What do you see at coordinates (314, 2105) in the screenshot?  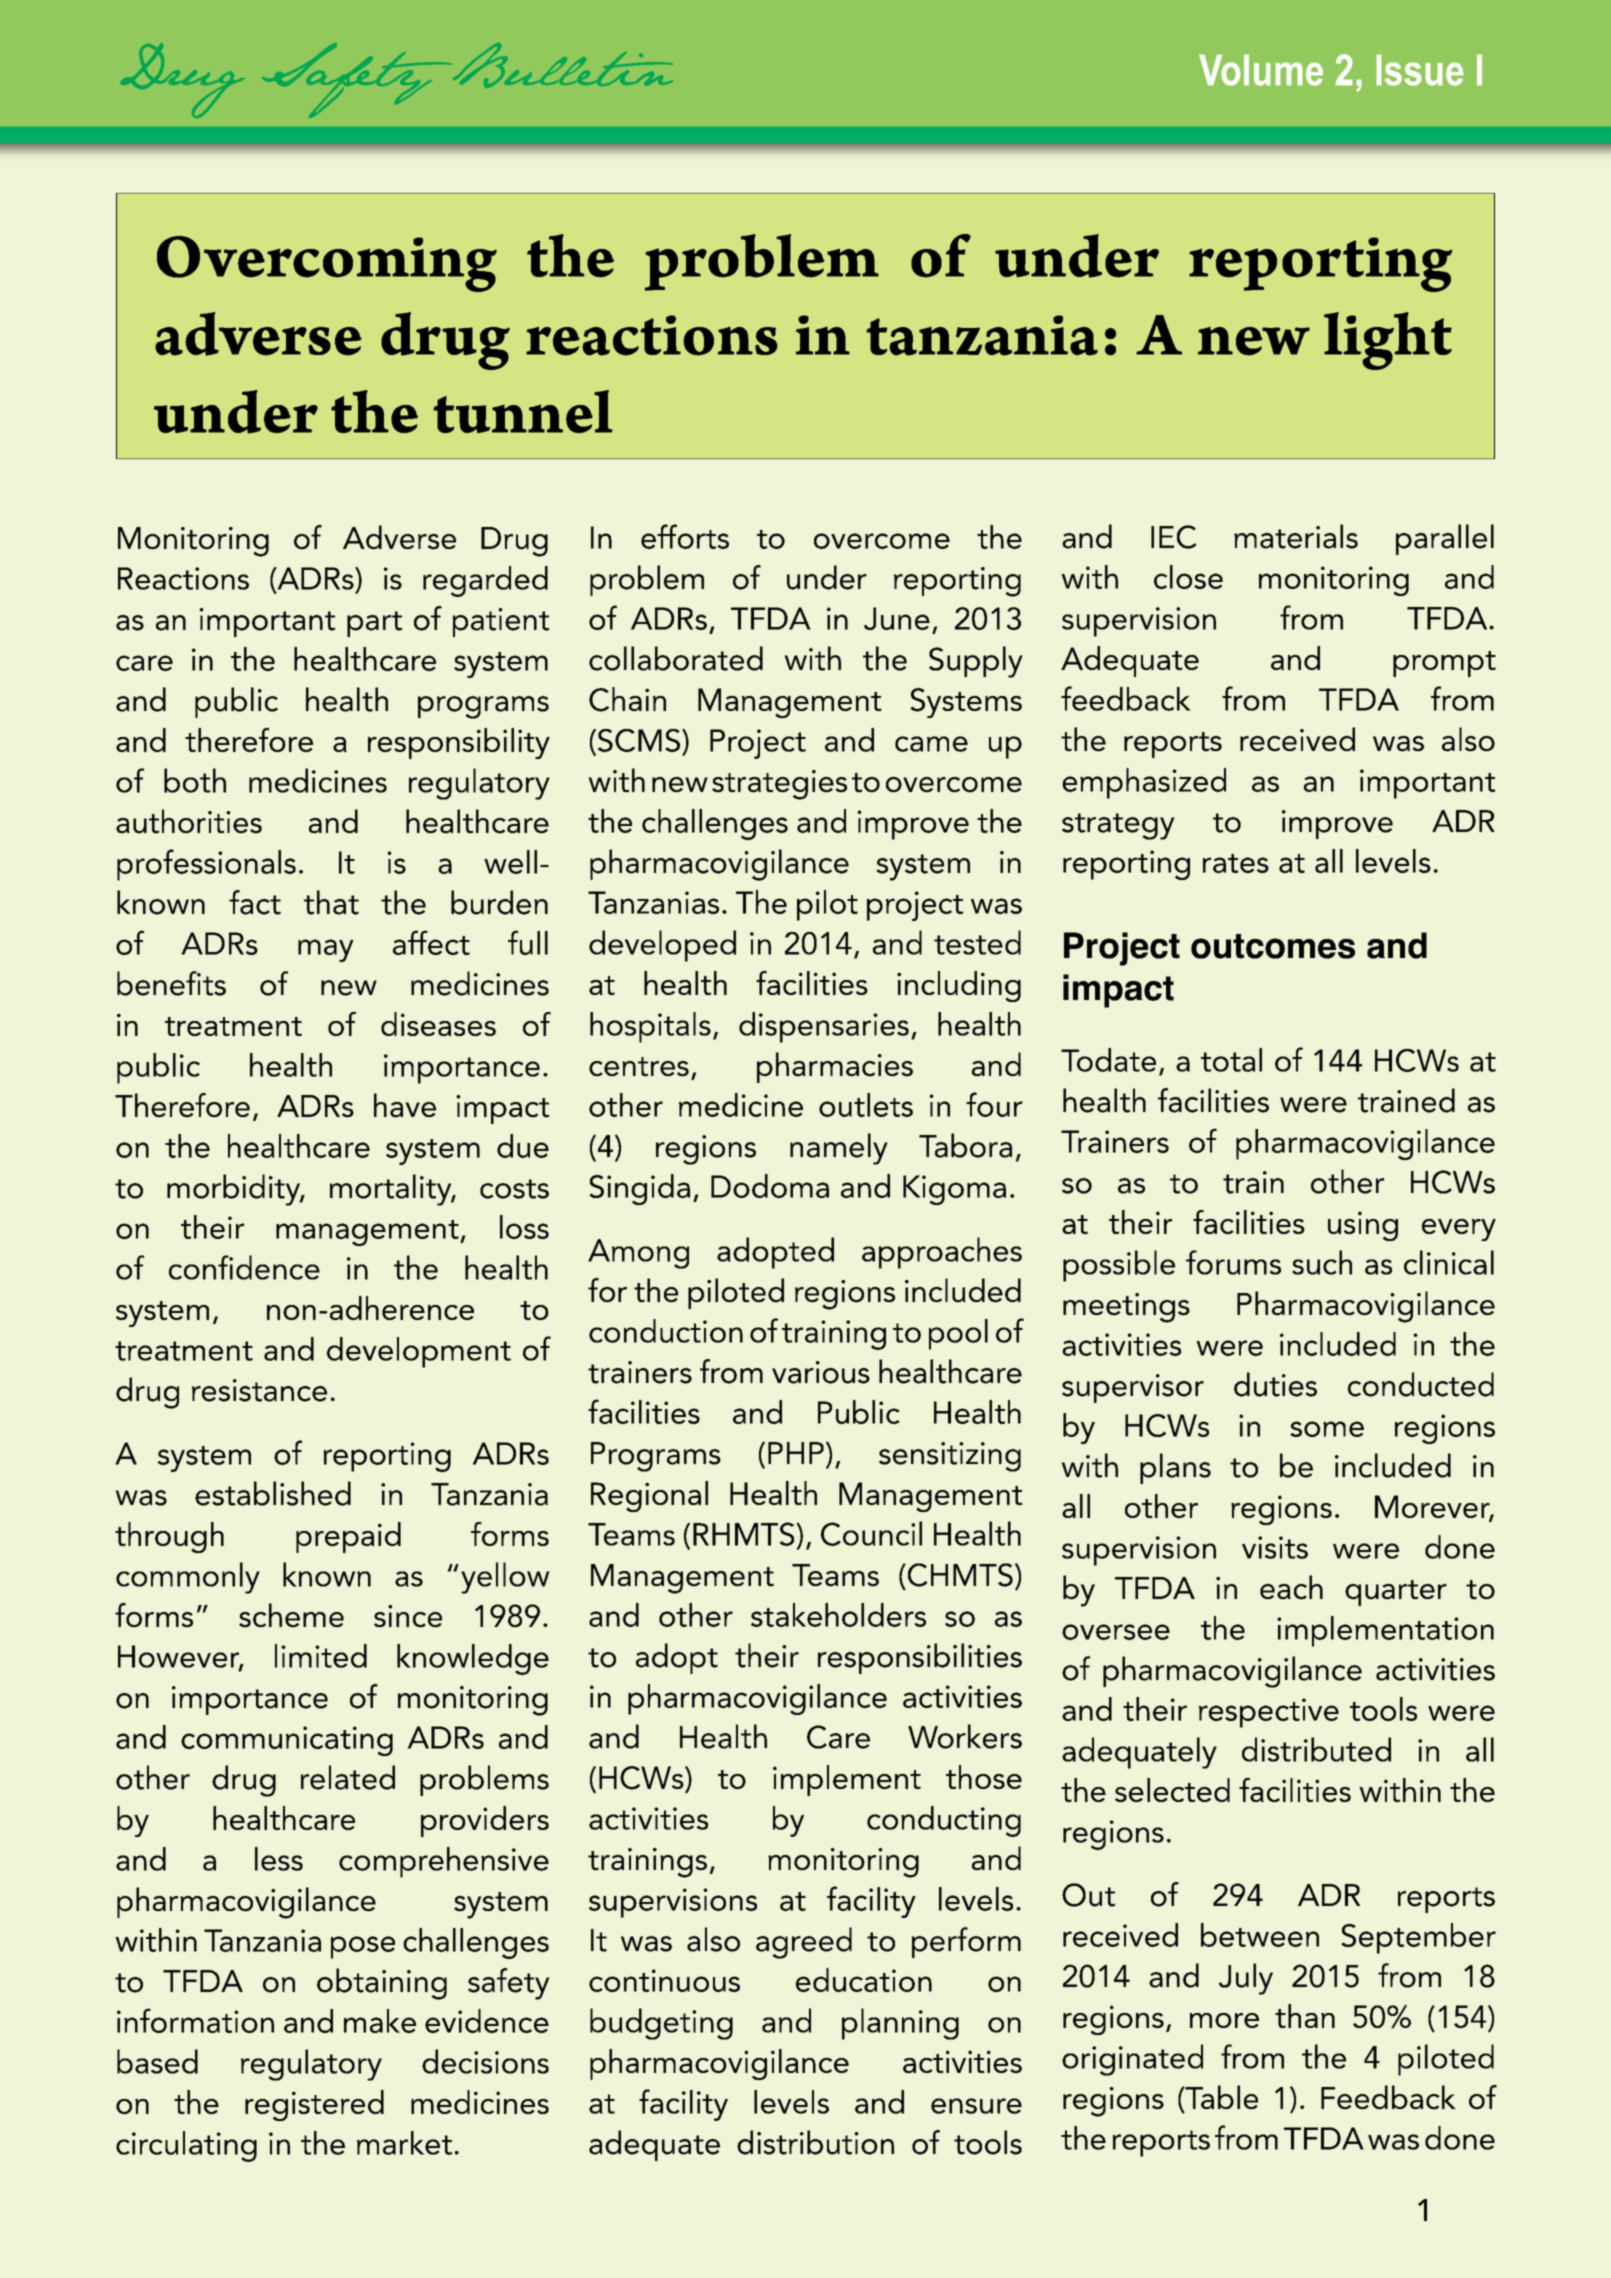 I see `registered` at bounding box center [314, 2105].
